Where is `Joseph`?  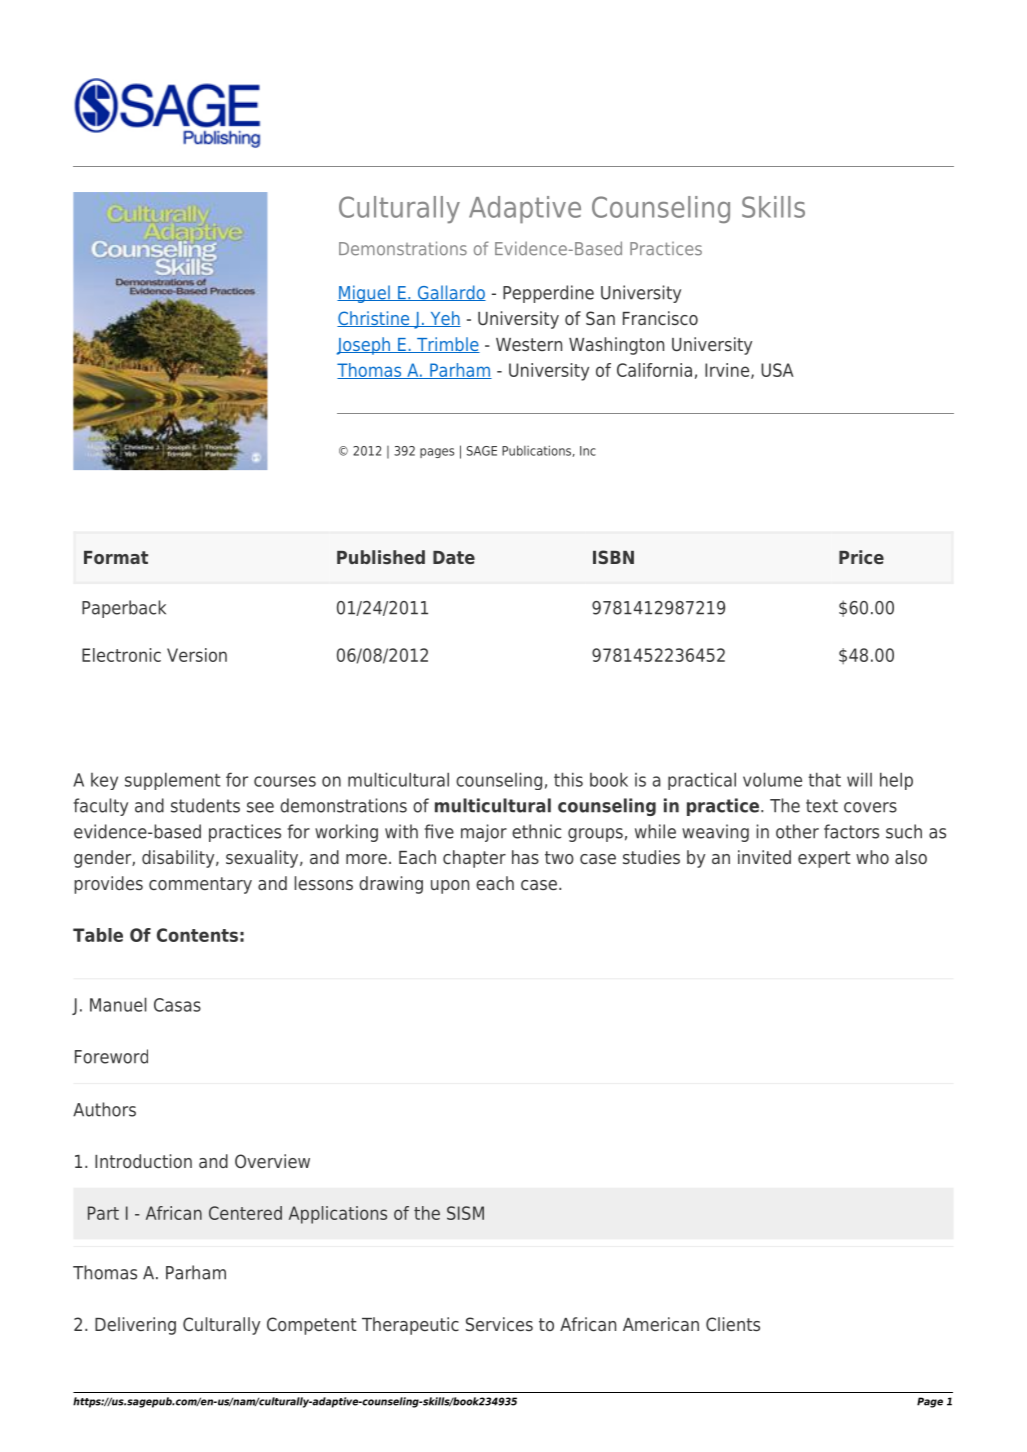 Joseph is located at coordinates (364, 346).
